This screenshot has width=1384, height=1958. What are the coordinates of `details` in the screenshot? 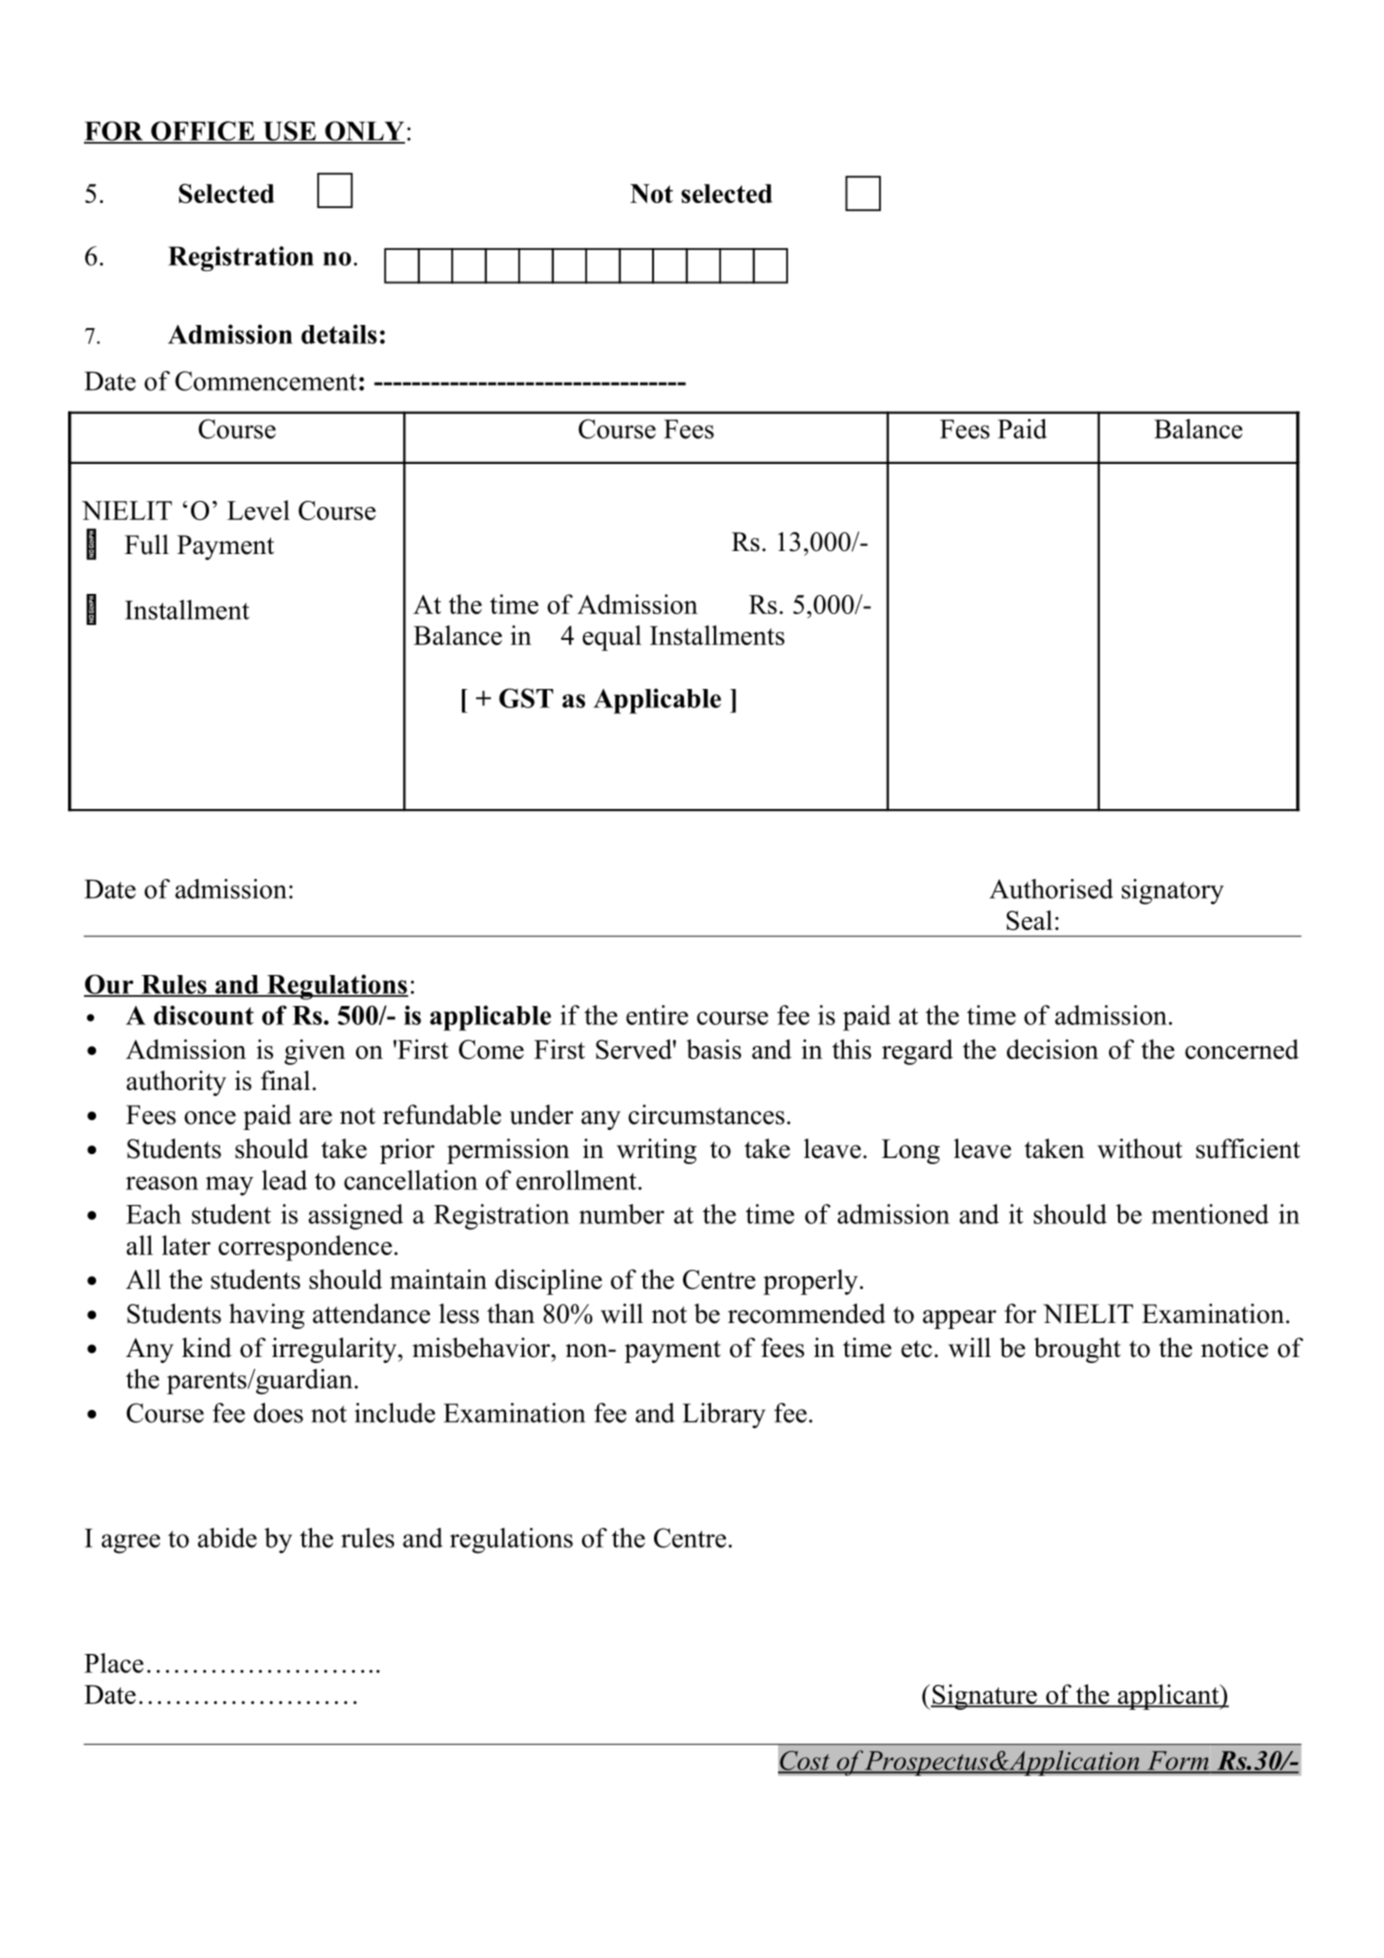 It's located at (339, 334).
